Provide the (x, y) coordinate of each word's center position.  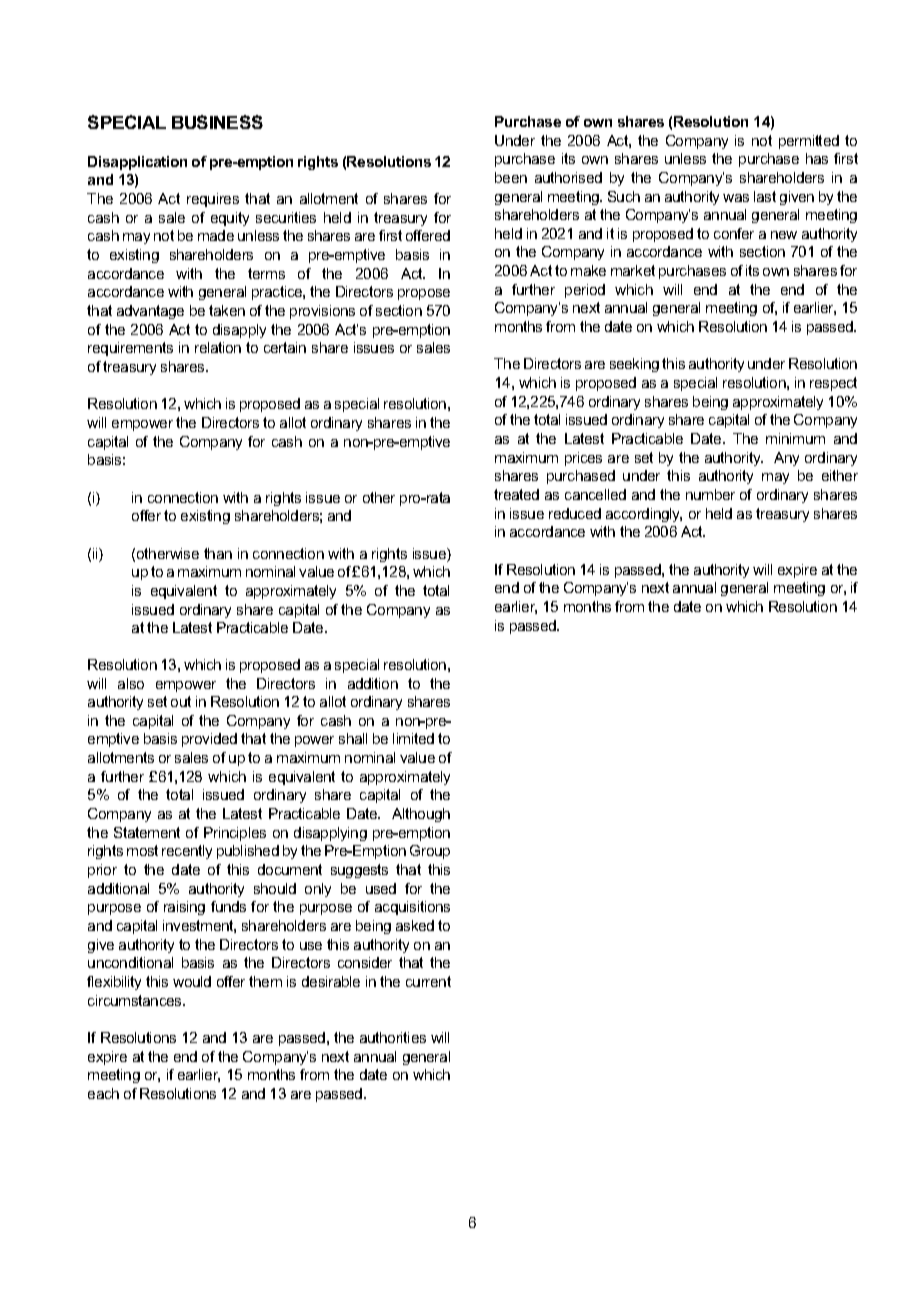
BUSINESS (217, 122)
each (103, 1093)
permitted (809, 142)
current (428, 981)
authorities (393, 1037)
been (511, 177)
